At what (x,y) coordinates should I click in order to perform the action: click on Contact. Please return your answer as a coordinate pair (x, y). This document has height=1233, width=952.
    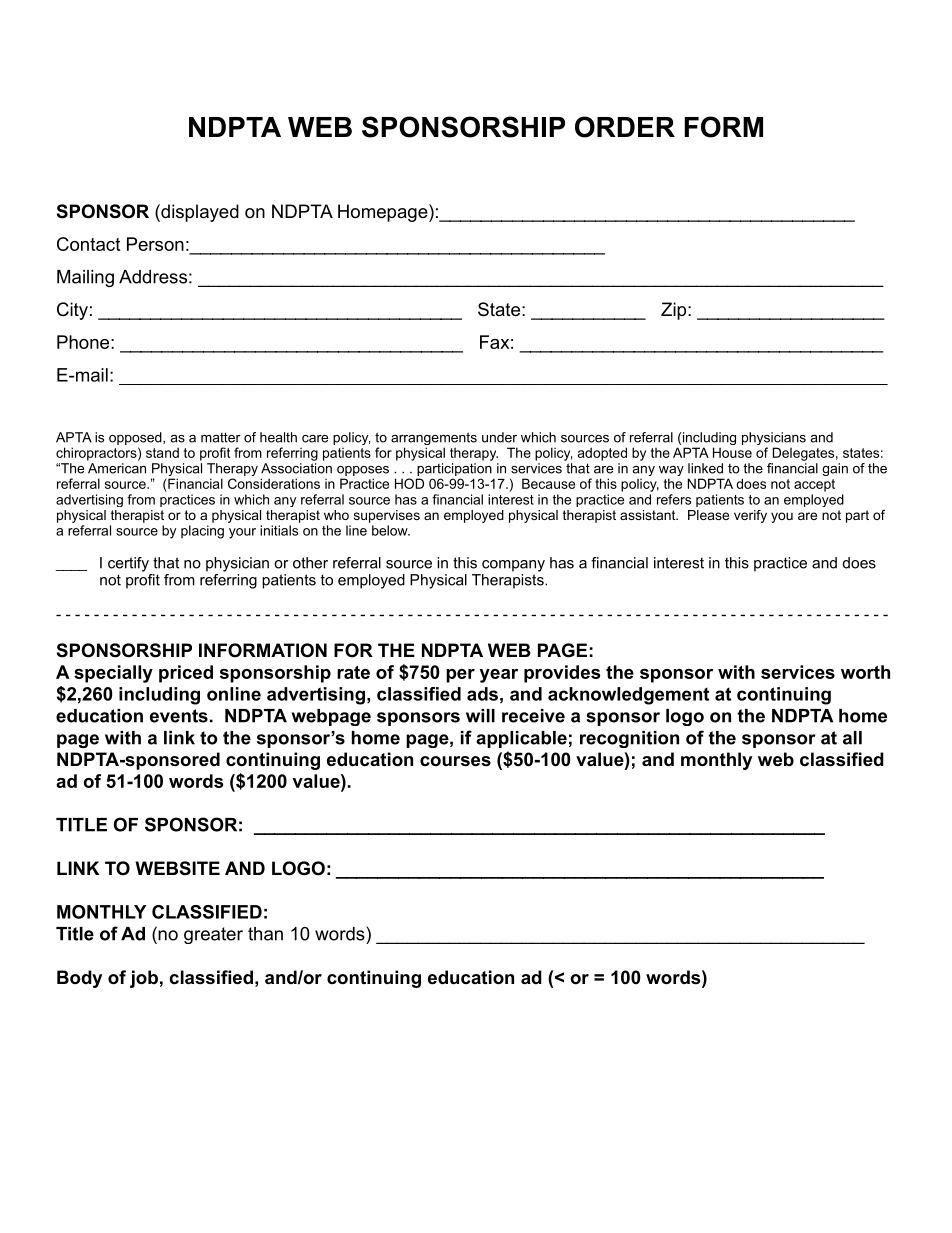
    Looking at the image, I should click on (88, 244).
